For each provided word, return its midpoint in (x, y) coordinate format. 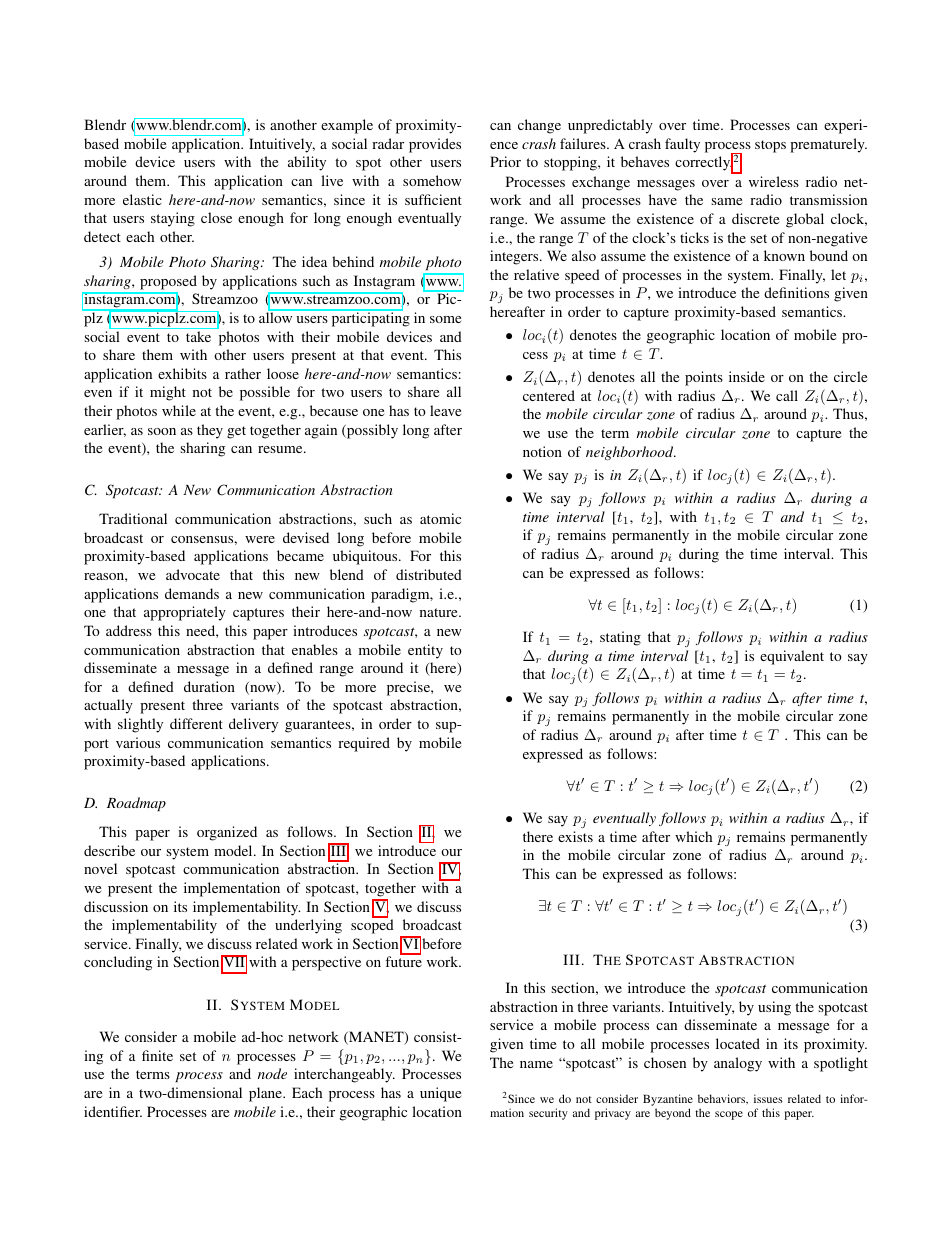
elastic (142, 199)
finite (157, 1055)
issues (768, 1098)
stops (770, 146)
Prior (505, 161)
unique (440, 1094)
